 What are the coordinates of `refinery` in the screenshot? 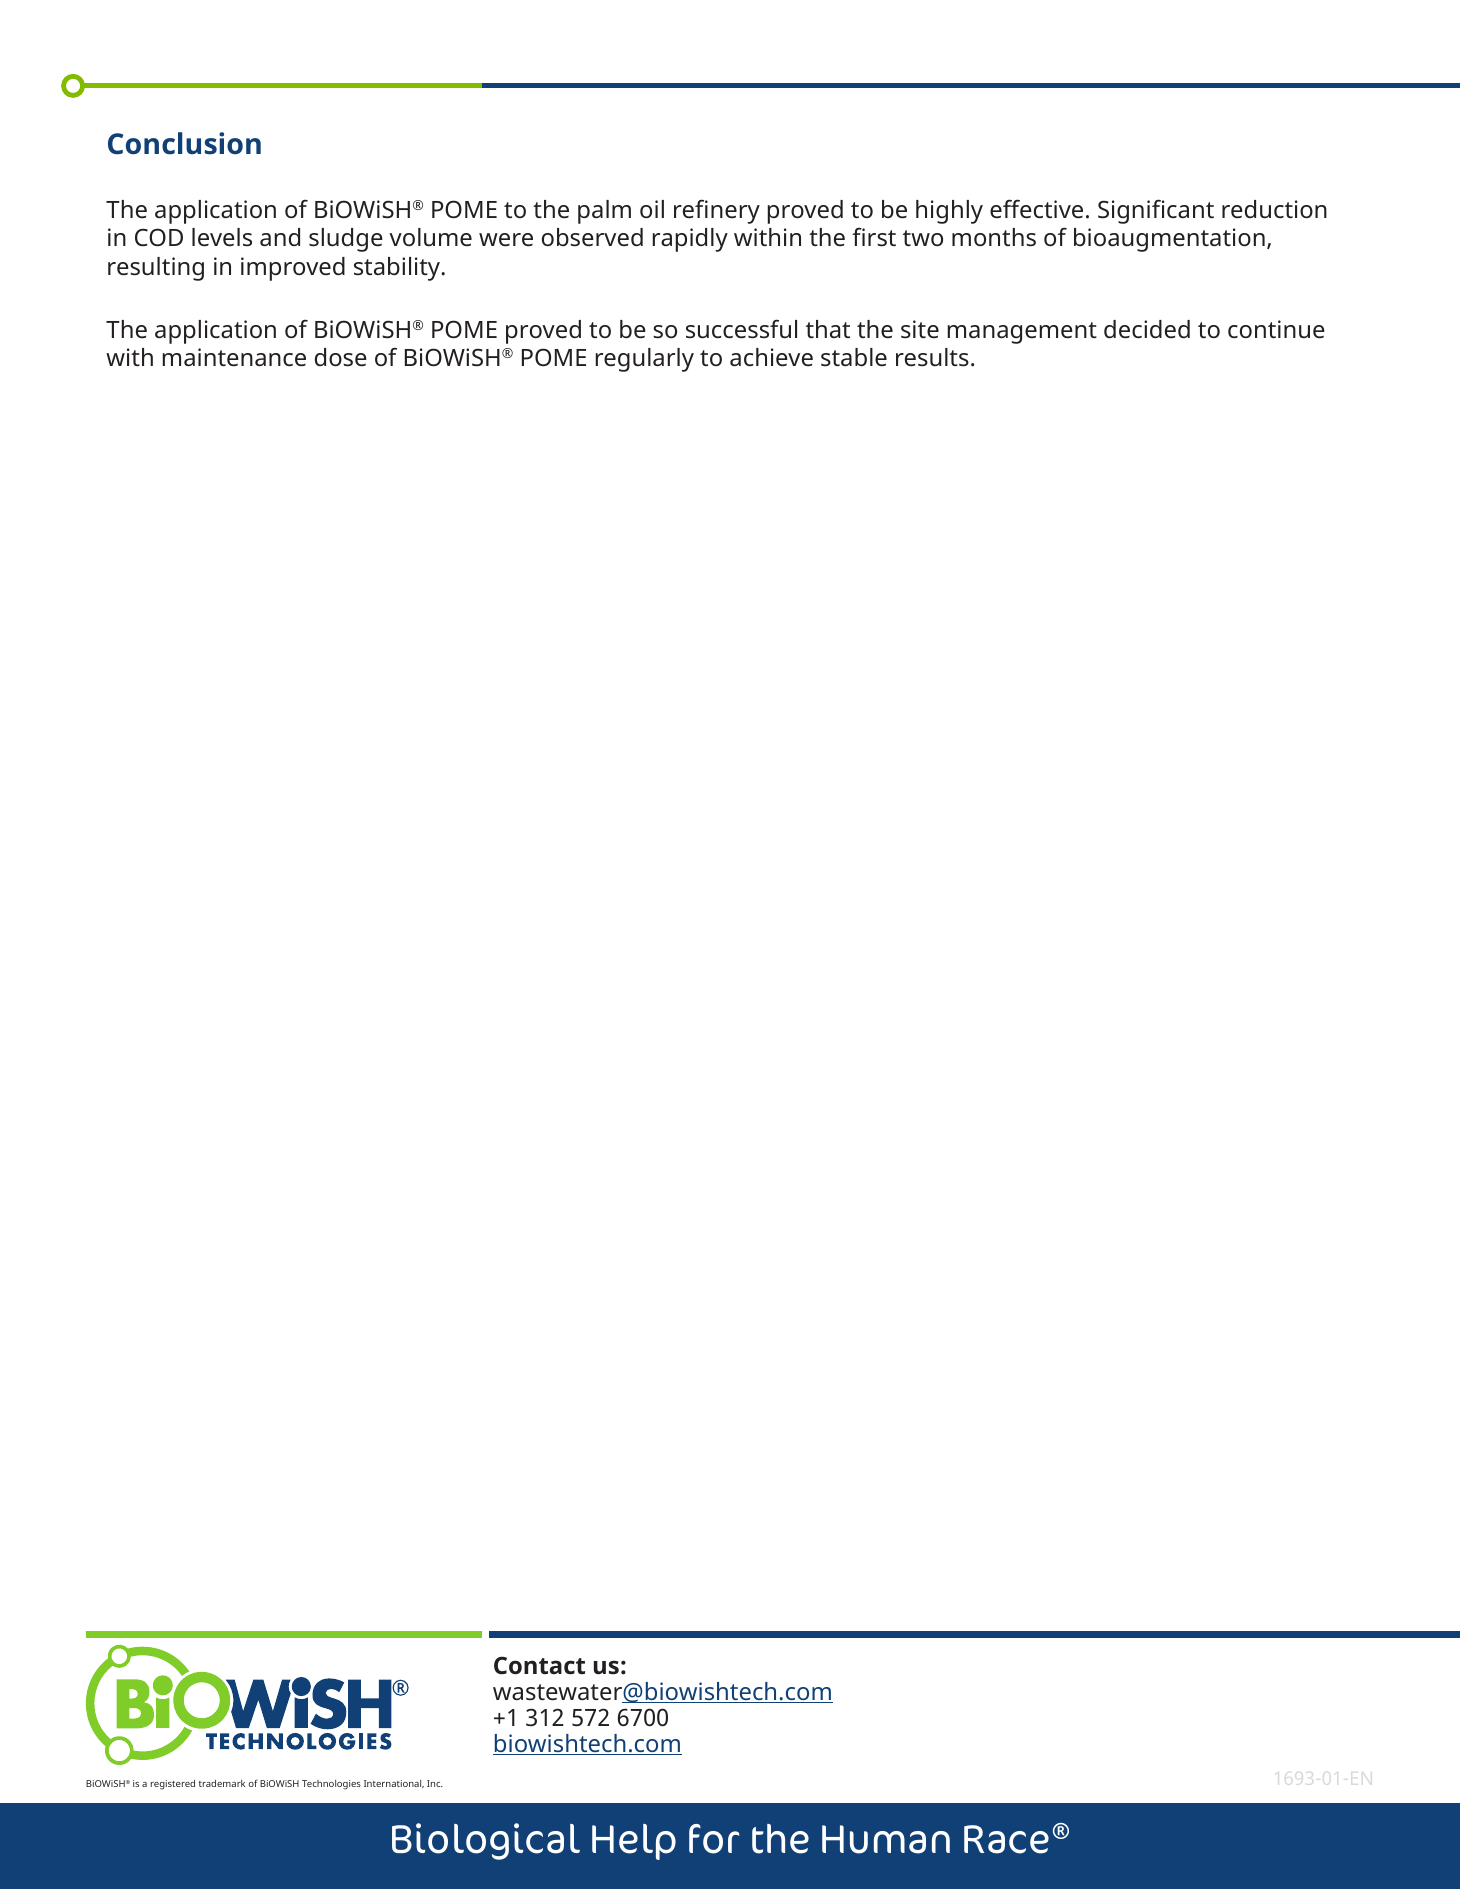 It's located at (717, 211).
